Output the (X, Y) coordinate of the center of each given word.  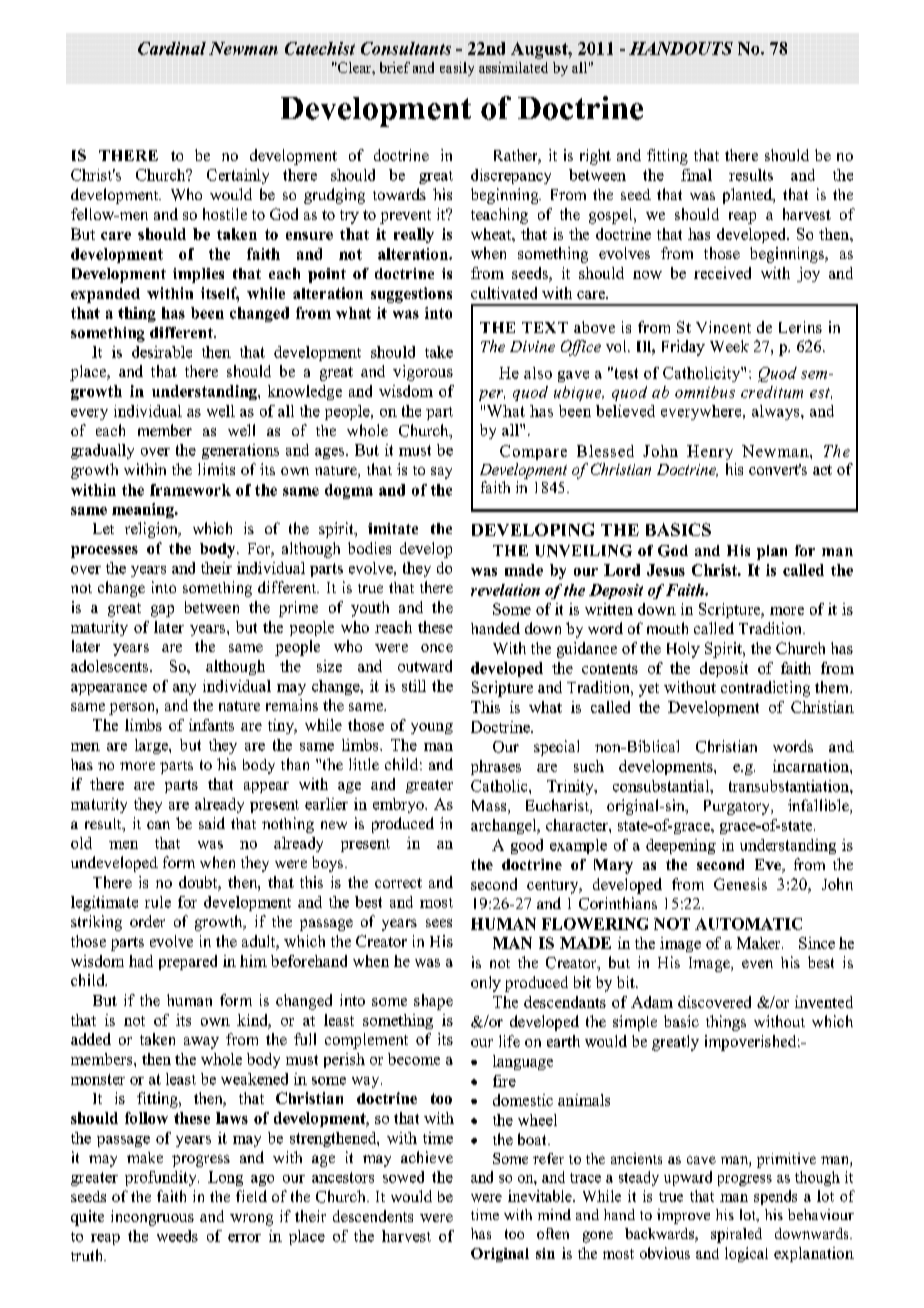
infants (211, 725)
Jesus (666, 570)
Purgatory (738, 807)
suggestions (411, 295)
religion (152, 530)
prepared (188, 962)
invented (824, 1002)
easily (457, 69)
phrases (496, 767)
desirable (162, 352)
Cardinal (172, 48)
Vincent (723, 327)
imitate (393, 528)
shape (433, 1002)
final (696, 175)
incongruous (152, 1218)
